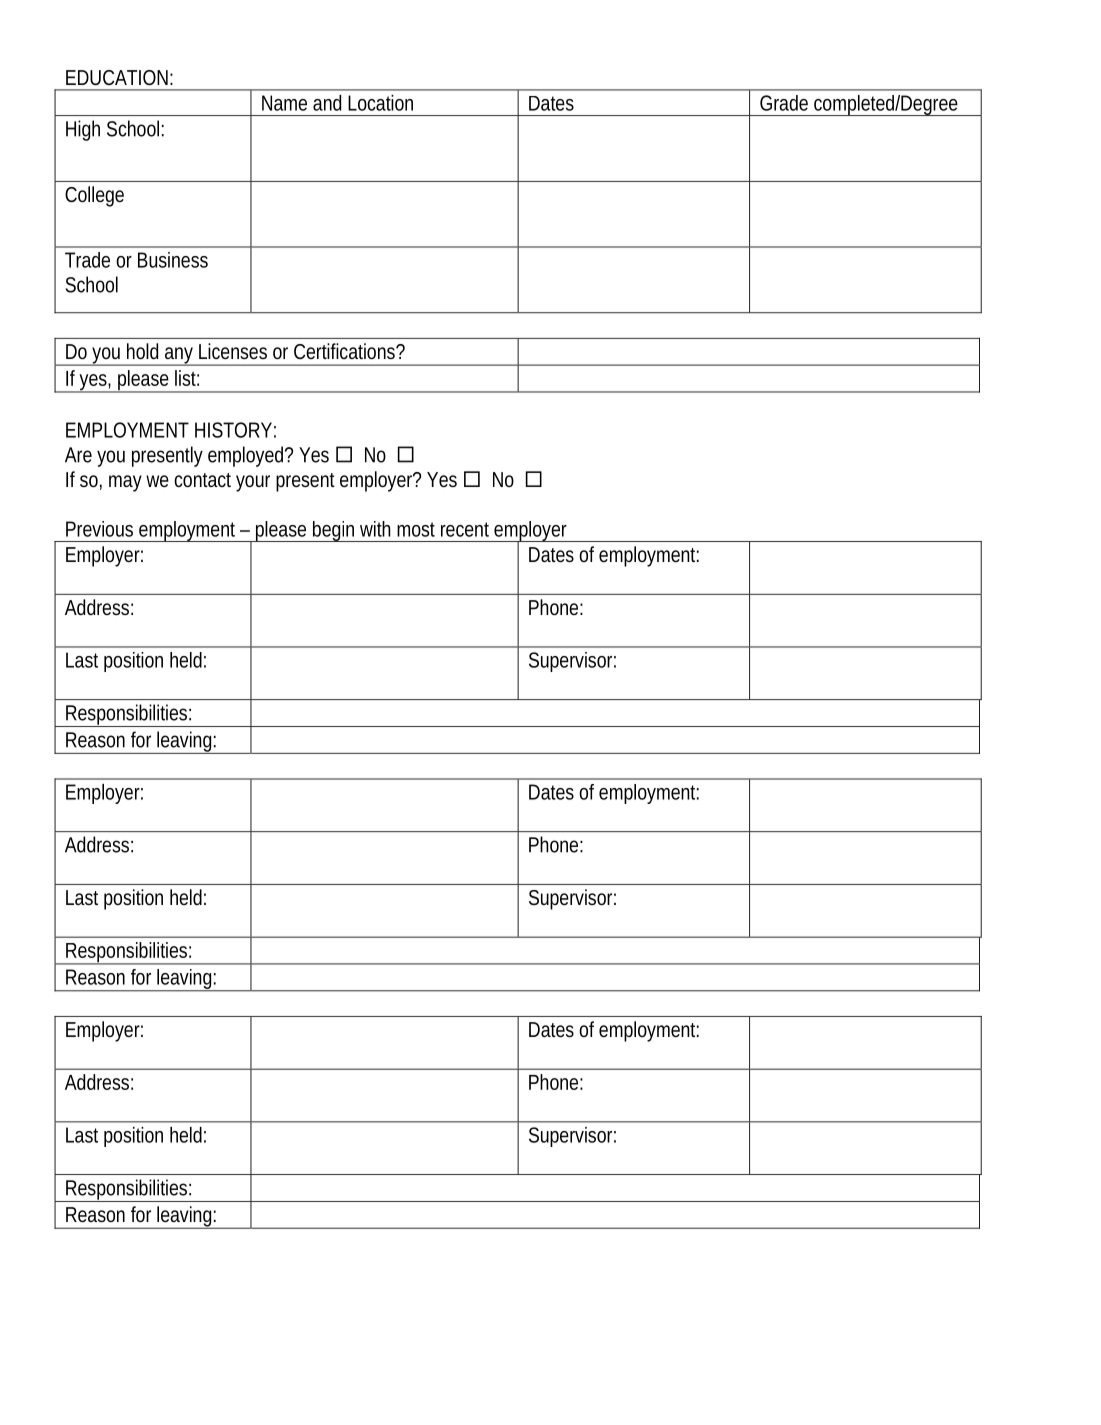 The height and width of the screenshot is (1425, 1101). I want to click on Location, so click(380, 103).
